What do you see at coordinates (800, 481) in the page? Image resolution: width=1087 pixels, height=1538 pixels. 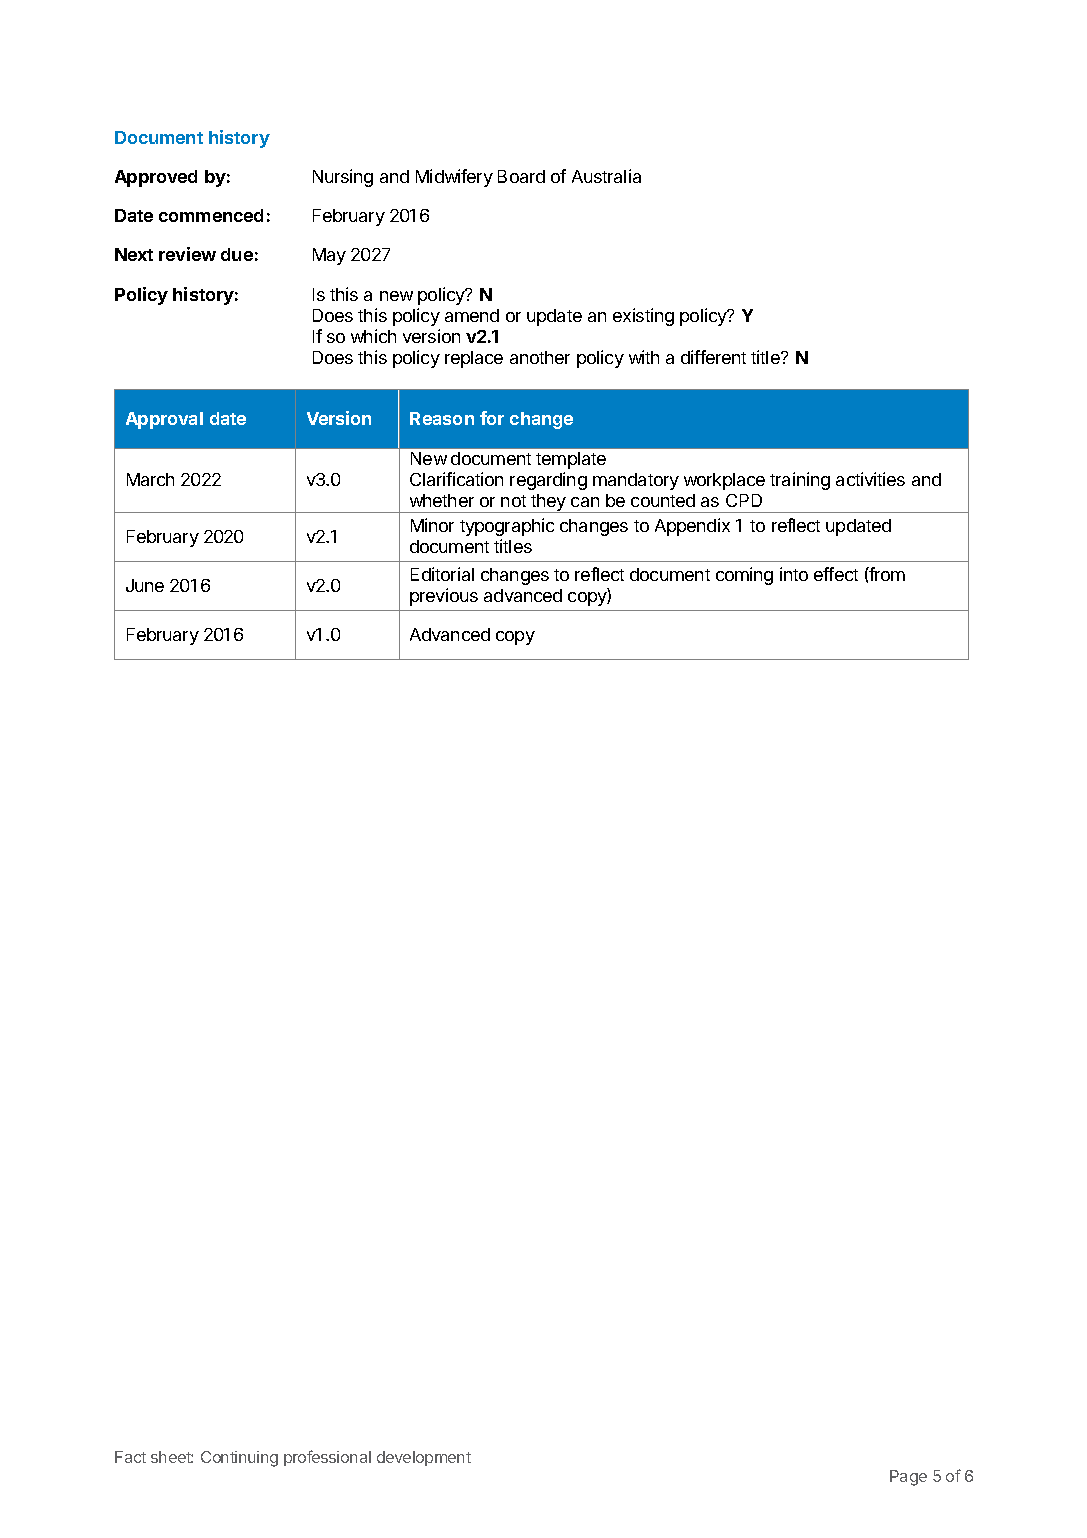 I see `training` at bounding box center [800, 481].
